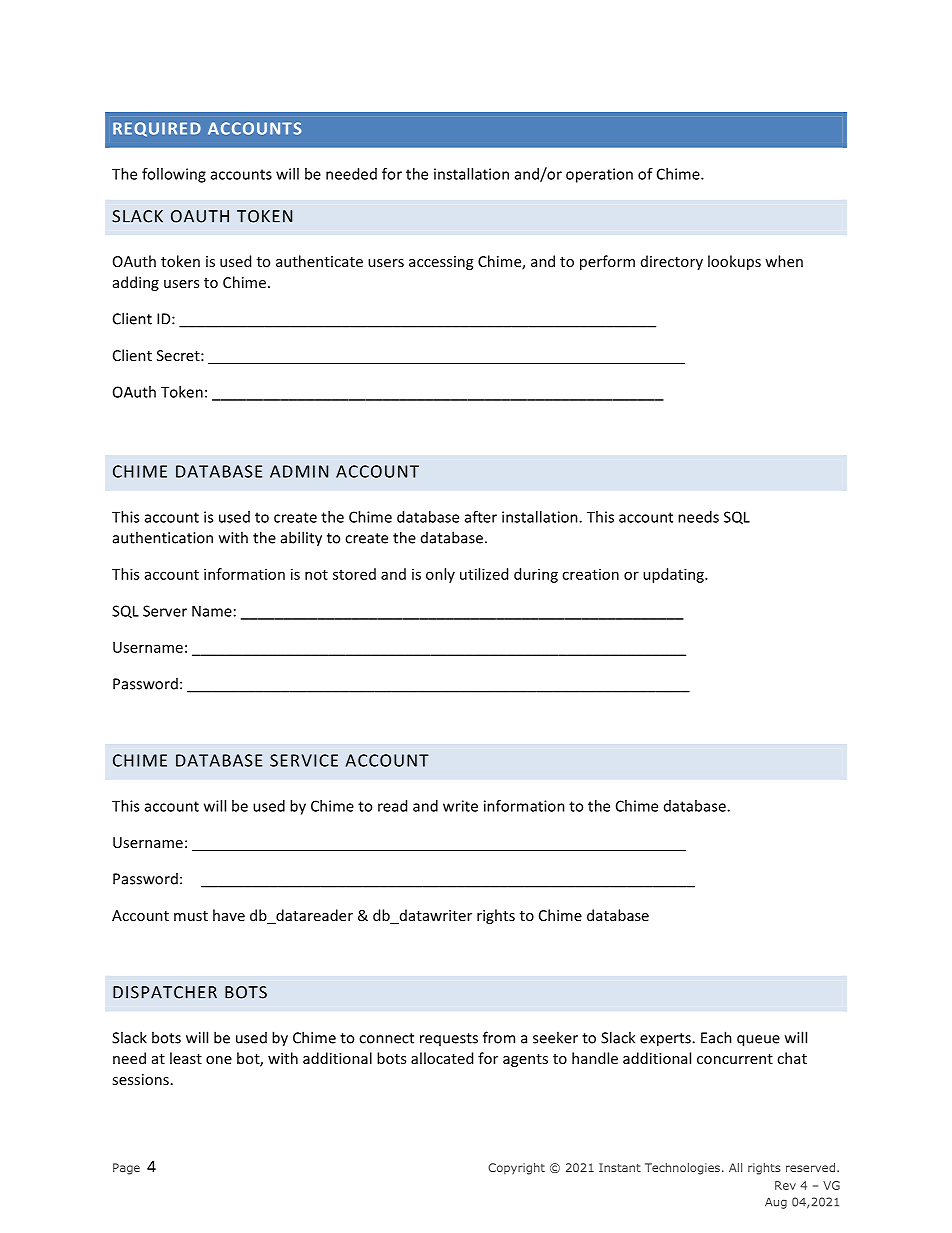  What do you see at coordinates (734, 262) in the screenshot?
I see `lookups` at bounding box center [734, 262].
